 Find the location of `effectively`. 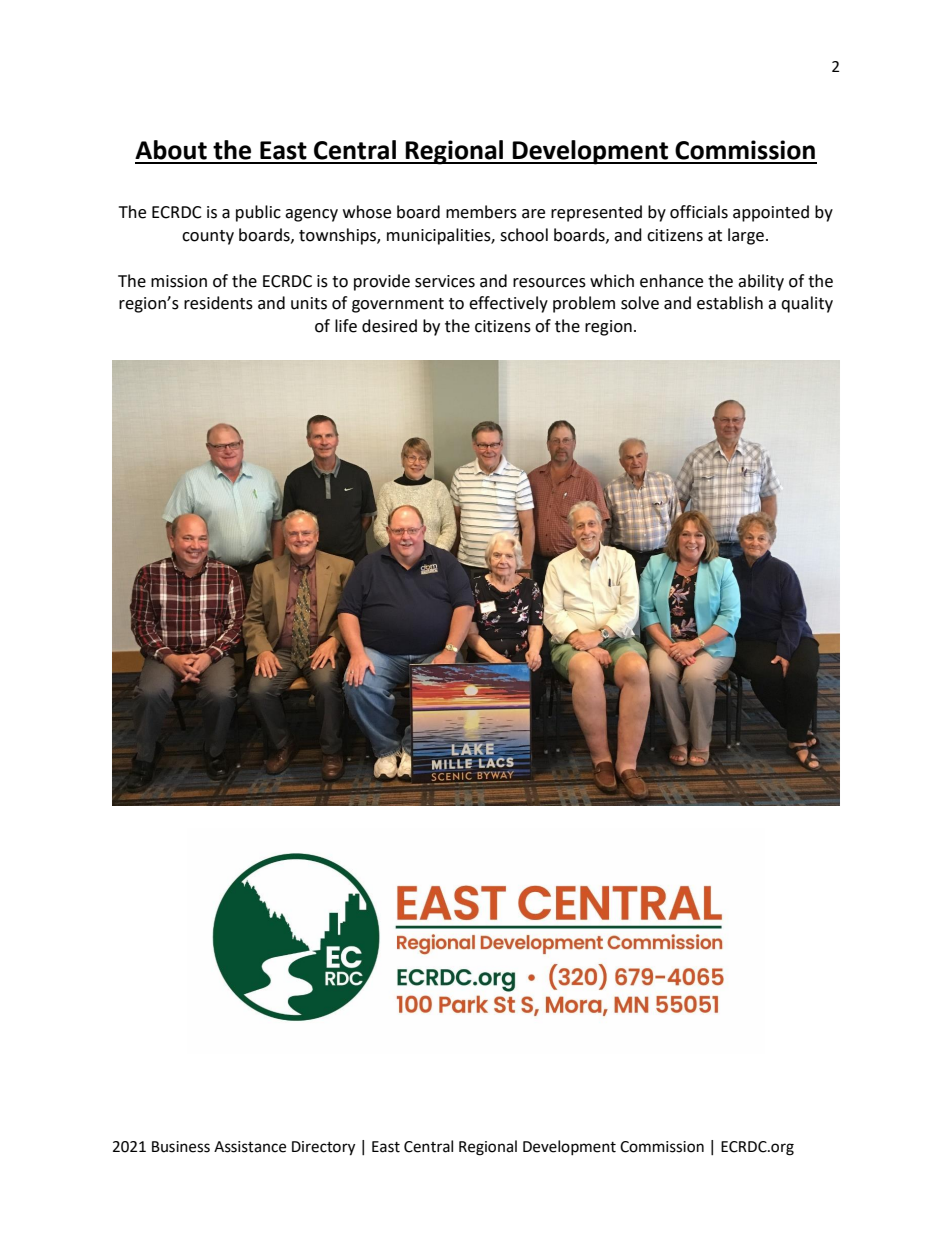

effectively is located at coordinates (508, 304).
